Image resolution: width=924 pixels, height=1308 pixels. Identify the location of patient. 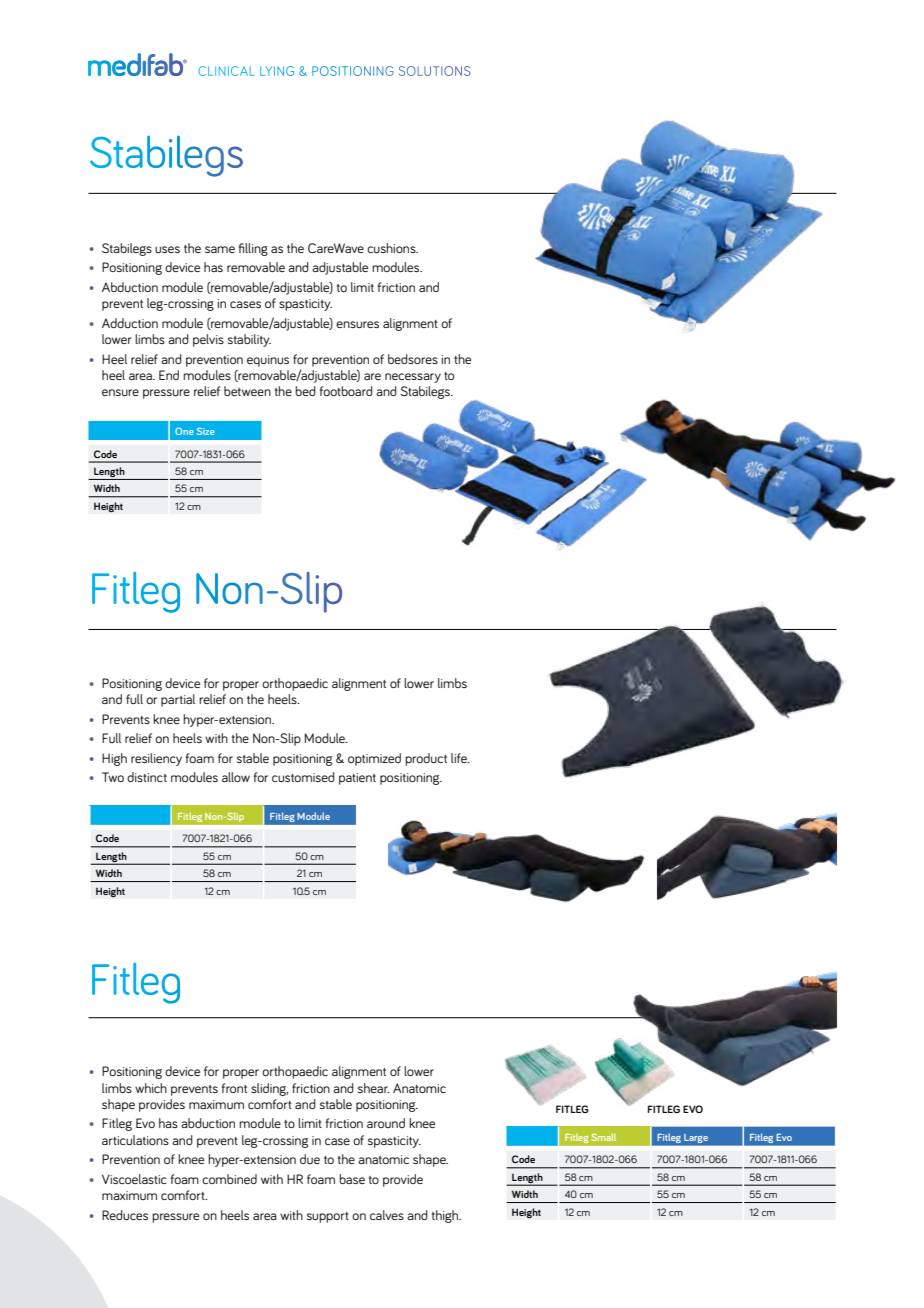
(357, 779).
